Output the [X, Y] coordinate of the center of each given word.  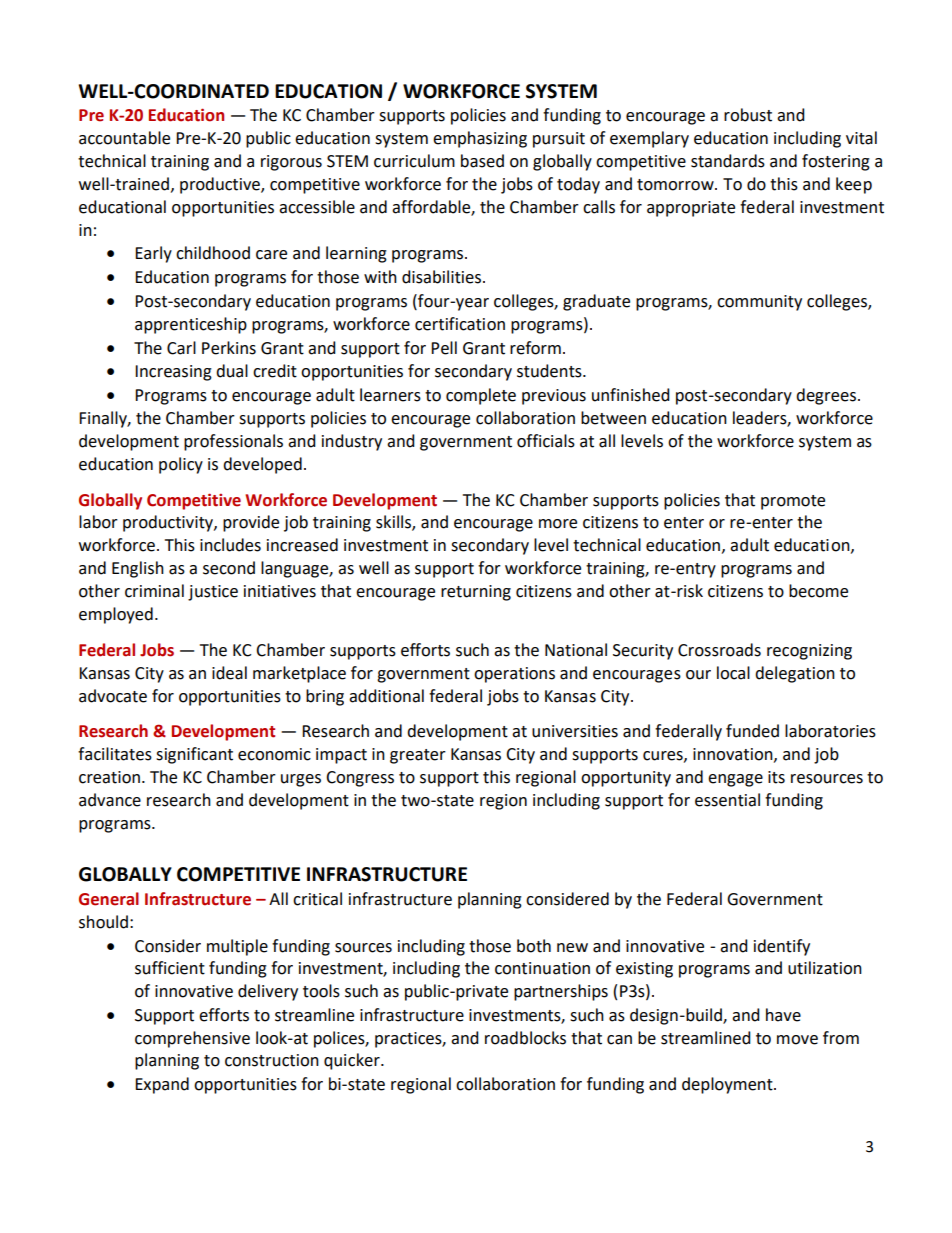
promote [793, 502]
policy [181, 465]
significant [194, 755]
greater [418, 756]
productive [221, 185]
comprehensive [192, 1039]
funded [752, 731]
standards [728, 161]
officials [546, 441]
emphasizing [480, 139]
